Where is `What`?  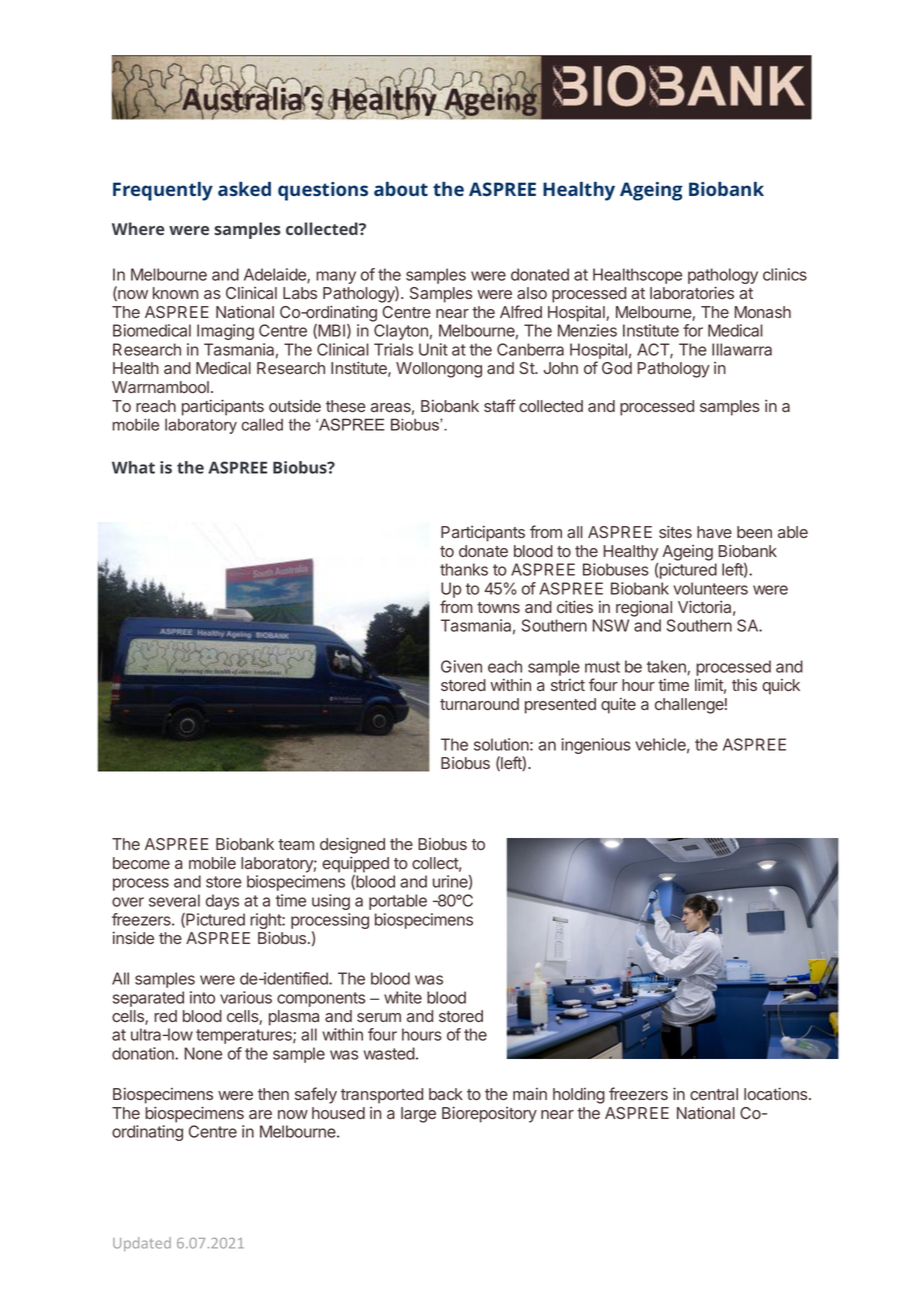 What is located at coordinates (133, 467).
